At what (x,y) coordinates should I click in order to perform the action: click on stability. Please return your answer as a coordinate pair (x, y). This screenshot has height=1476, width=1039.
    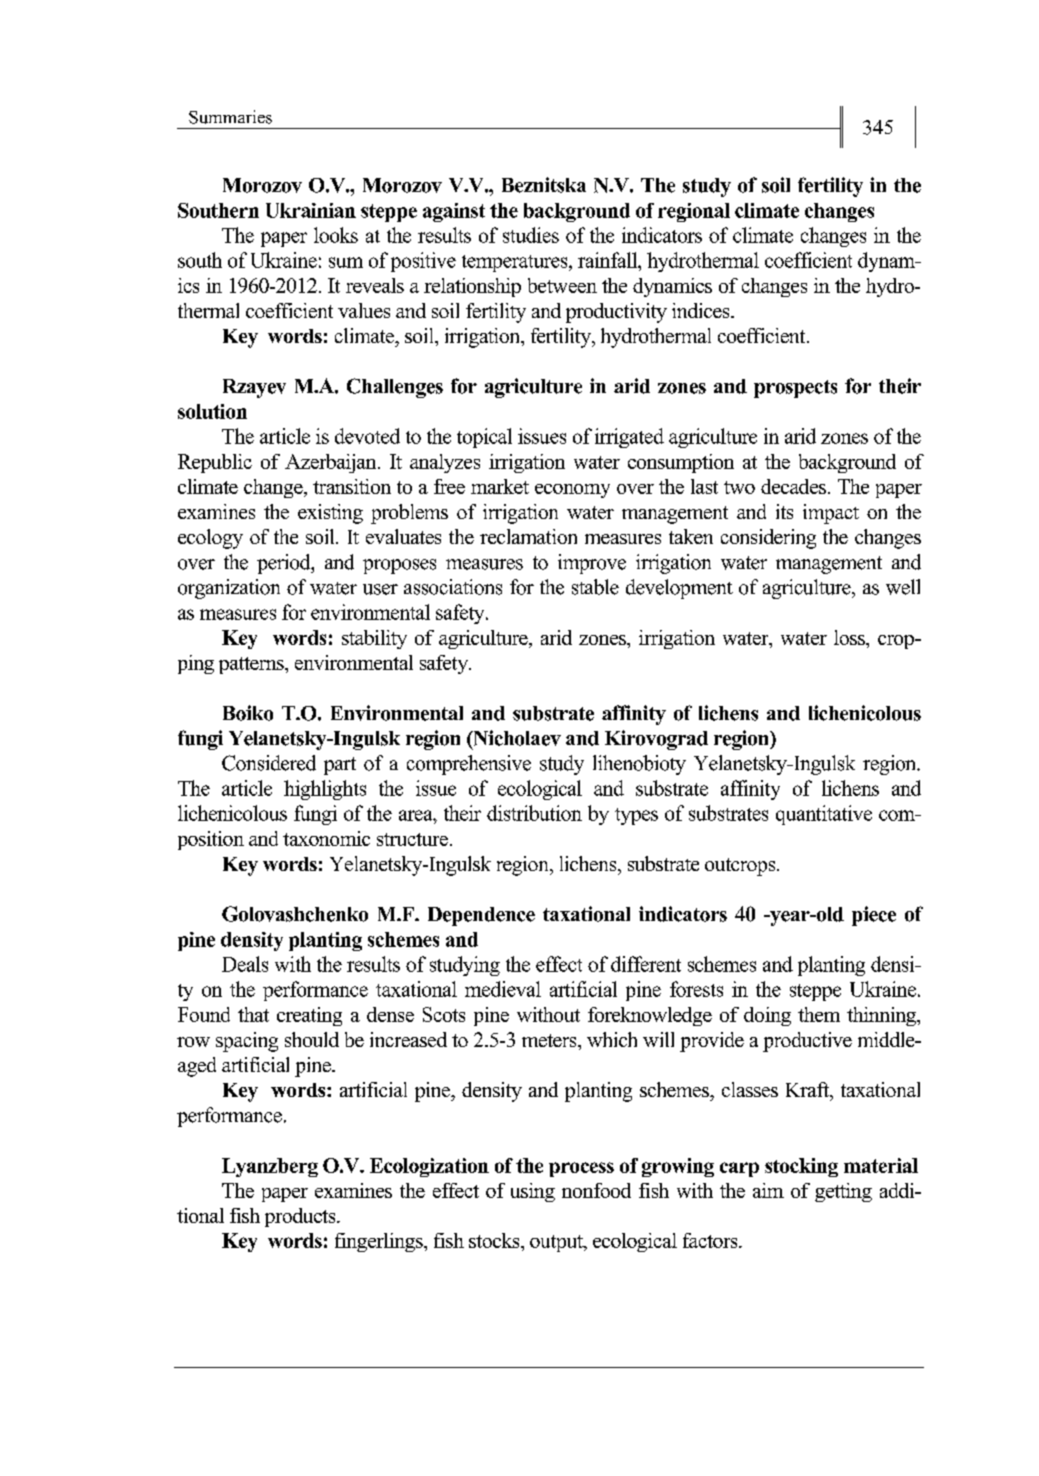
    Looking at the image, I should click on (374, 639).
